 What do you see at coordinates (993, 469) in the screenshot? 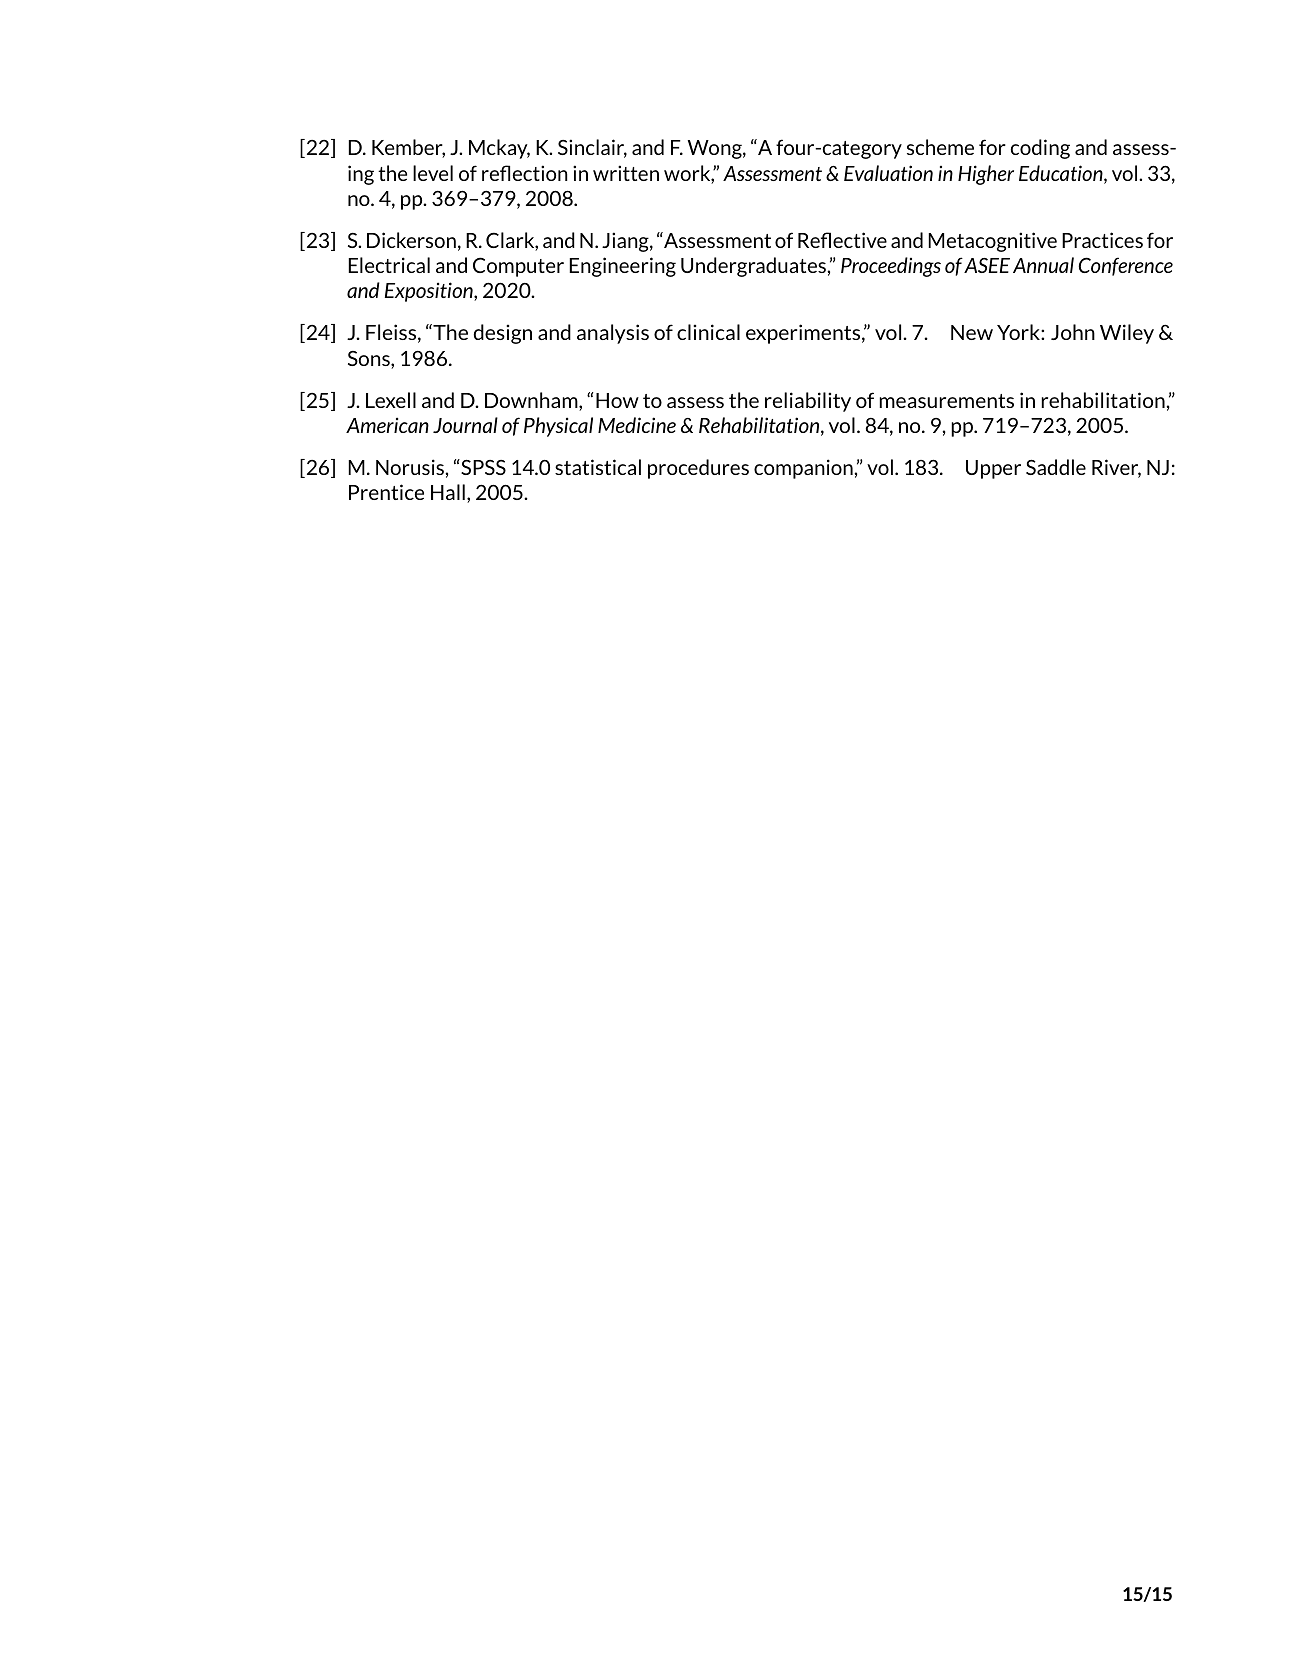
I see `Upper` at bounding box center [993, 469].
